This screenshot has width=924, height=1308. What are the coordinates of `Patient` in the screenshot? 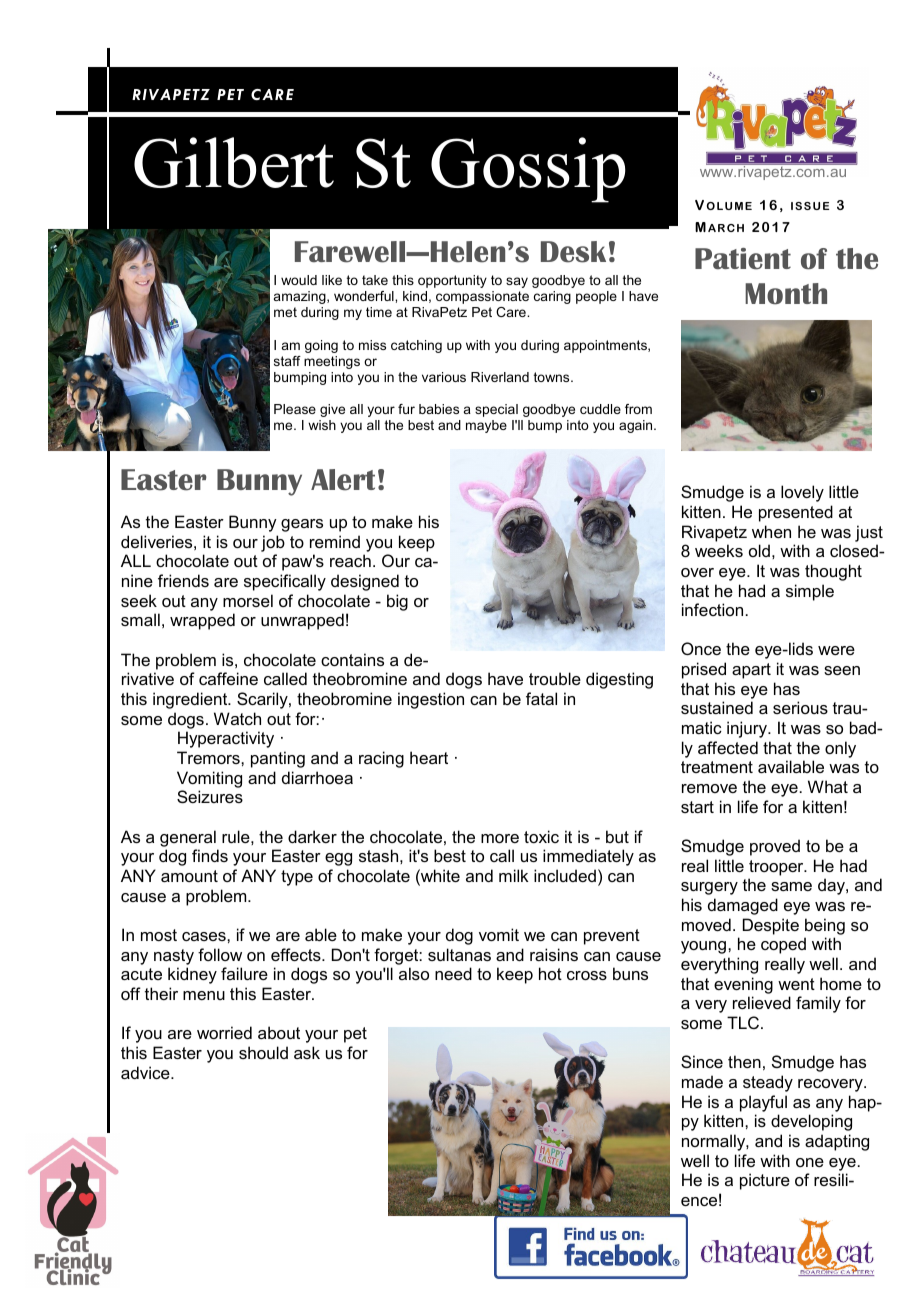 It's located at (743, 259).
